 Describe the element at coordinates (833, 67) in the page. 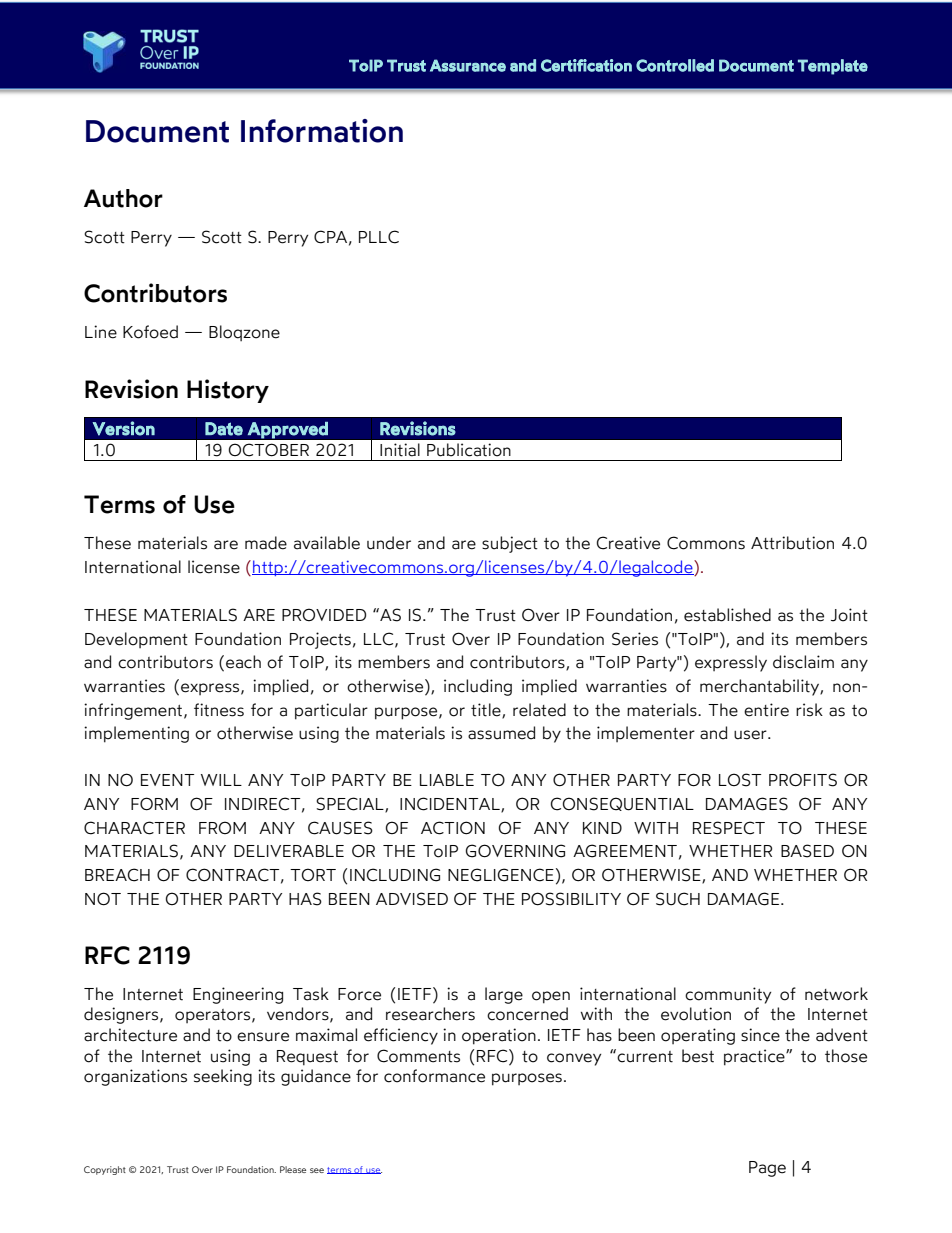

I see `Template` at that location.
